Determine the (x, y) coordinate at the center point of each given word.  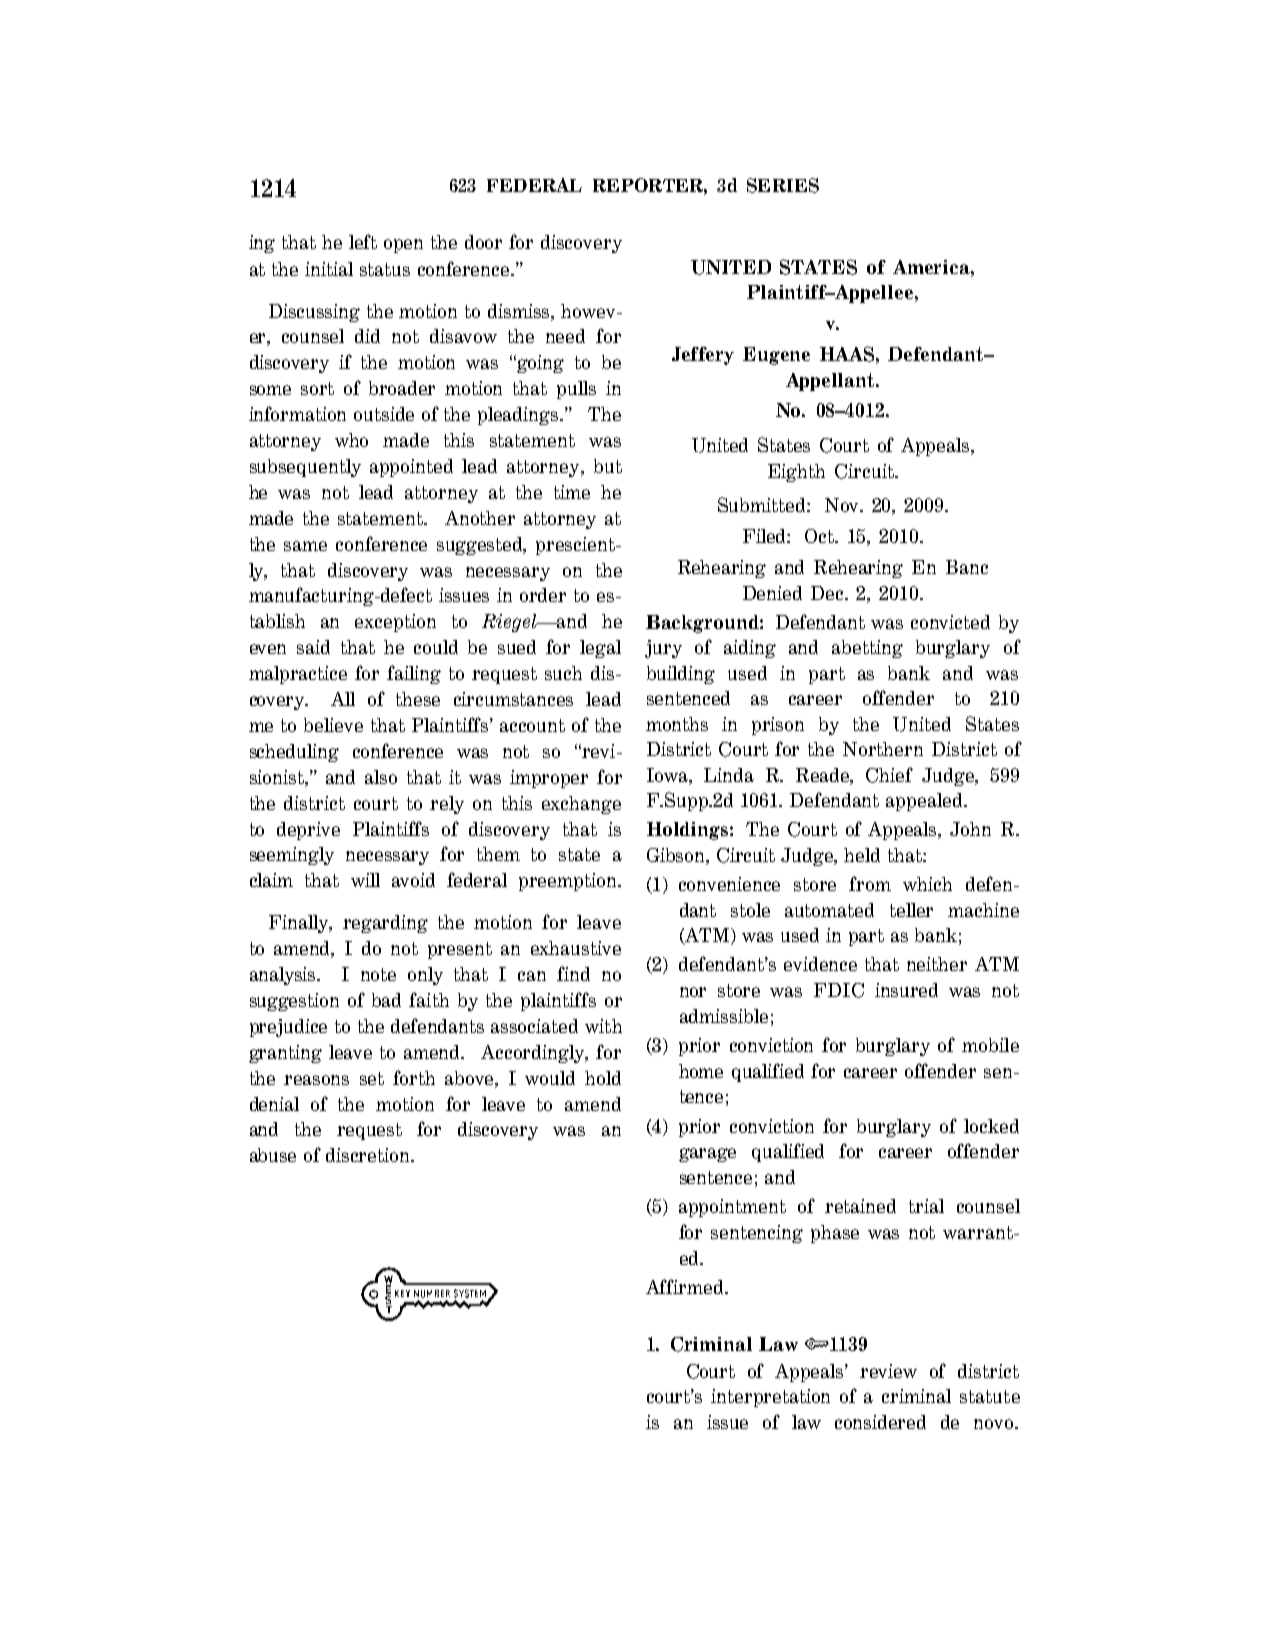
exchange (581, 805)
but (608, 466)
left (363, 241)
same (305, 546)
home (701, 1071)
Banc (967, 567)
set (372, 1078)
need (565, 336)
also (381, 777)
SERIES (783, 185)
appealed (925, 802)
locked (991, 1126)
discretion (369, 1155)
